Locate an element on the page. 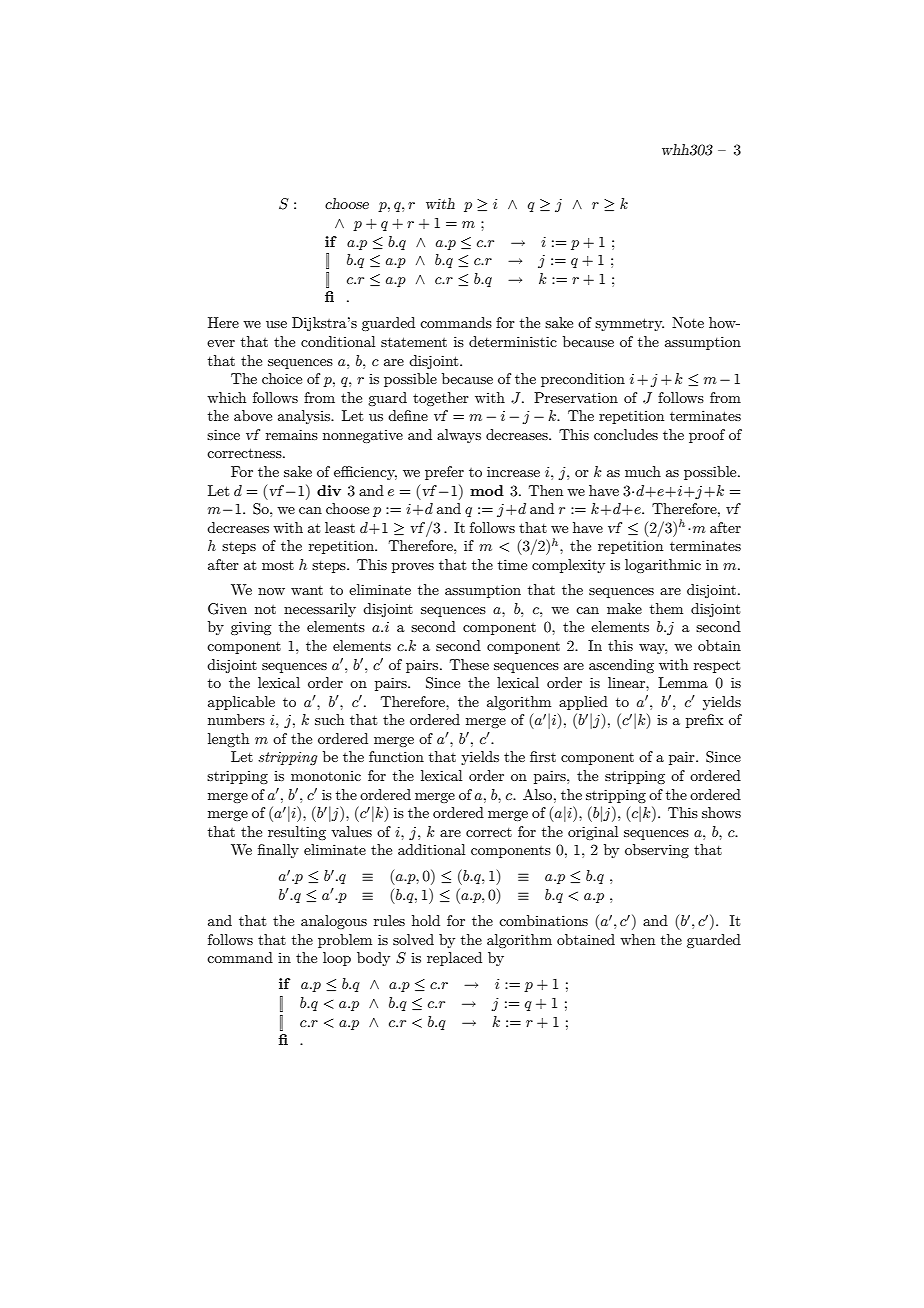 The height and width of the document is (1308, 924). deterministic is located at coordinates (513, 341).
